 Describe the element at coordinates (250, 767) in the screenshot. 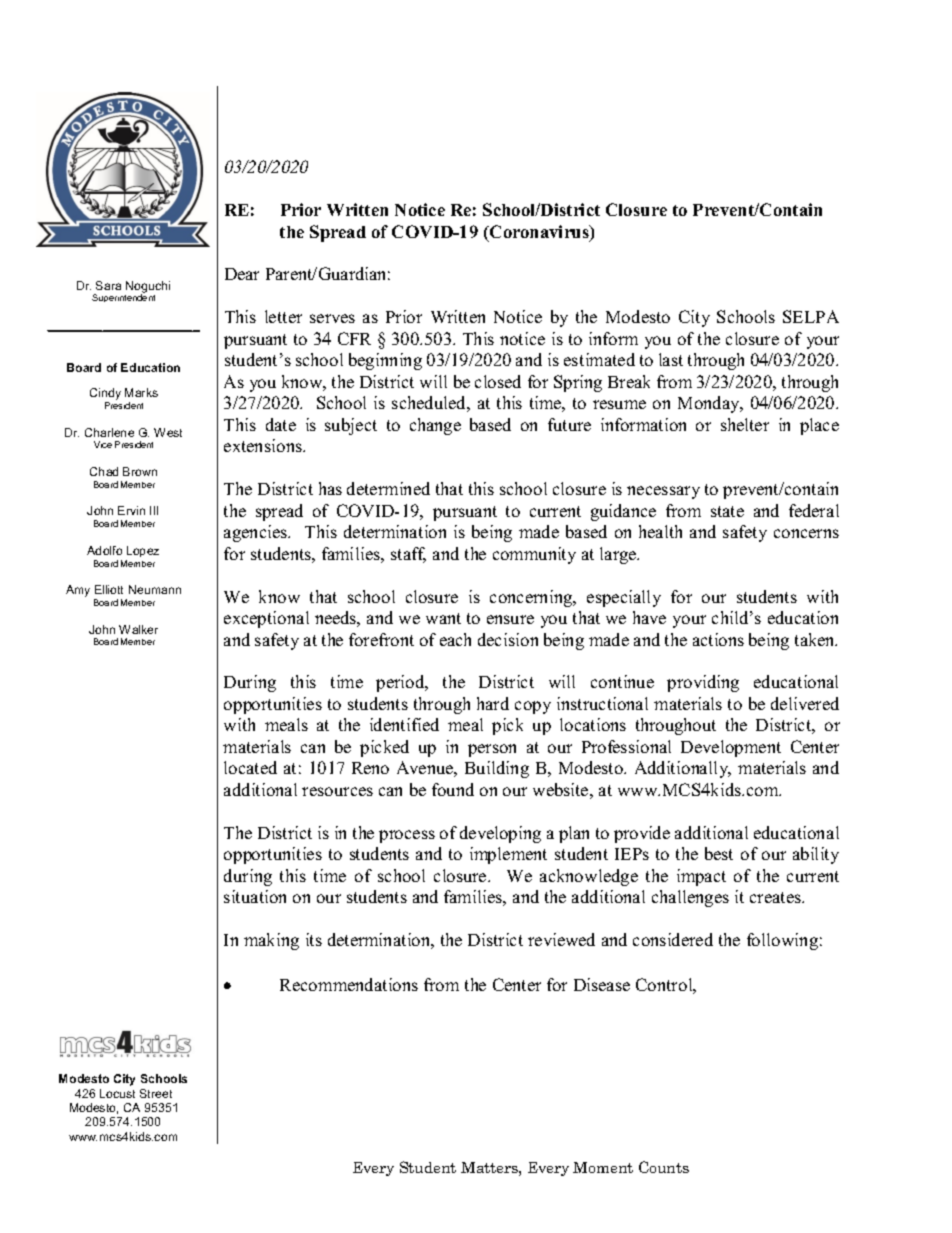

I see `located` at that location.
